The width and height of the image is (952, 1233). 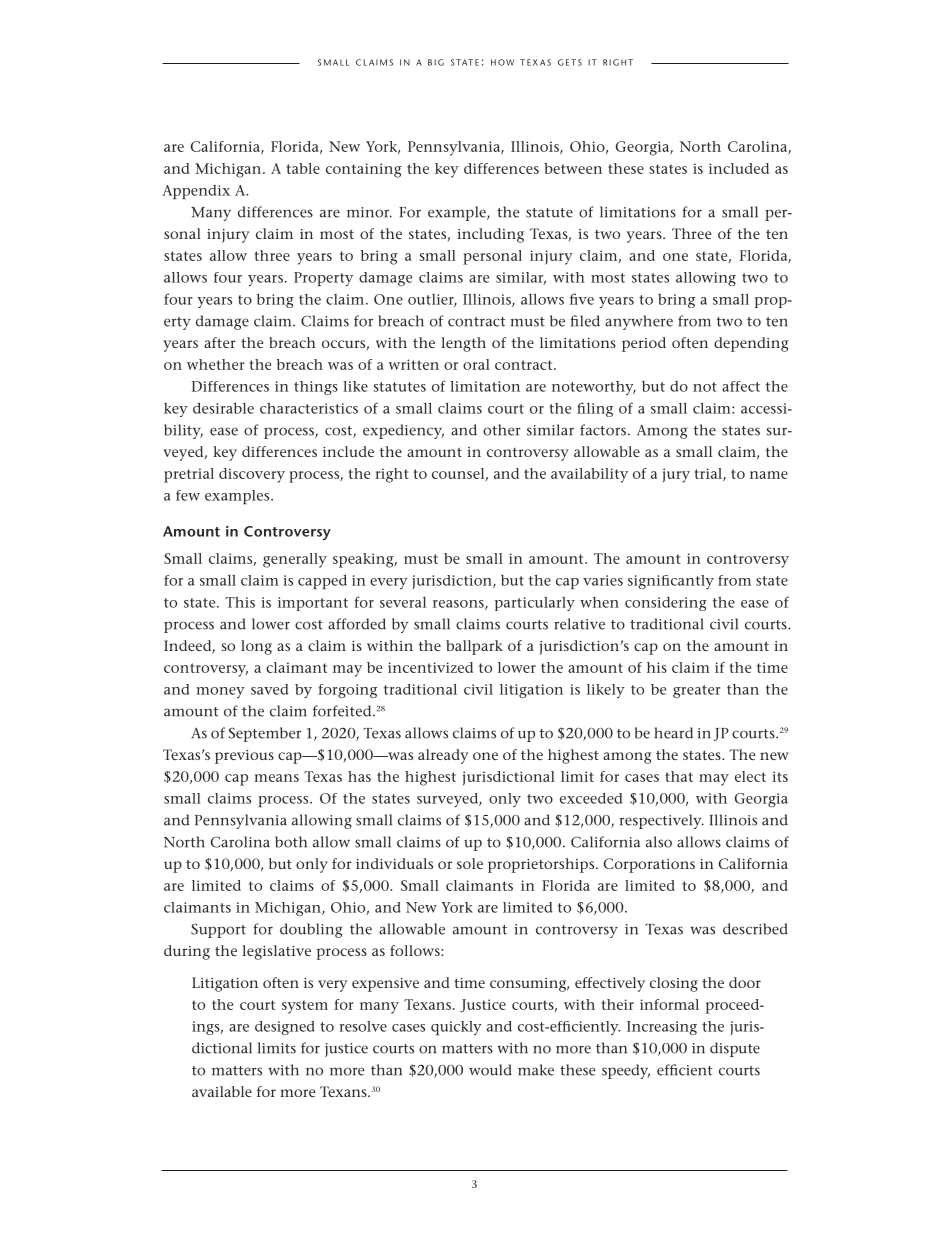 I want to click on ballpark, so click(x=474, y=647).
